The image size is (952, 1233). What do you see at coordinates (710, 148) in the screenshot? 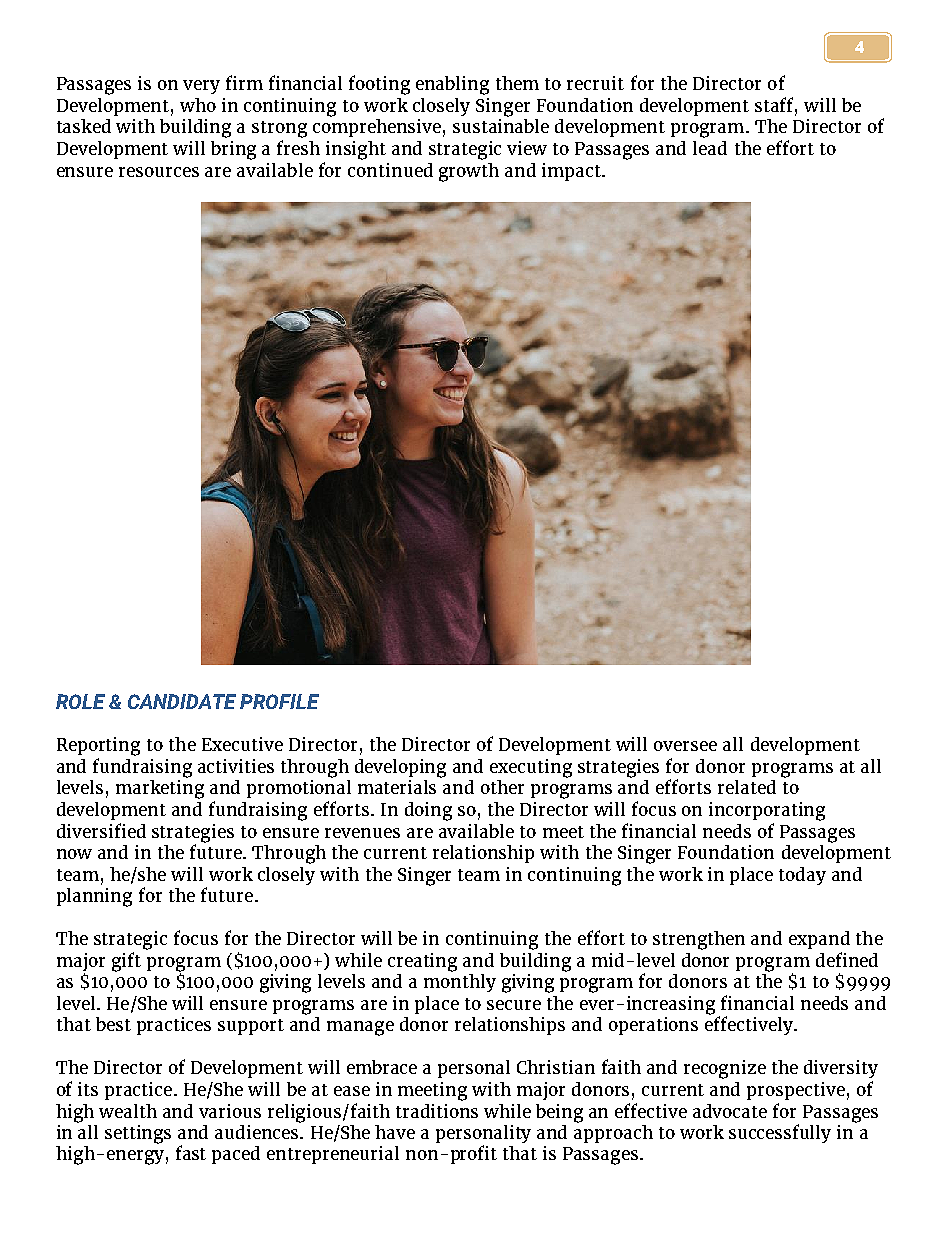
I see `lead` at bounding box center [710, 148].
